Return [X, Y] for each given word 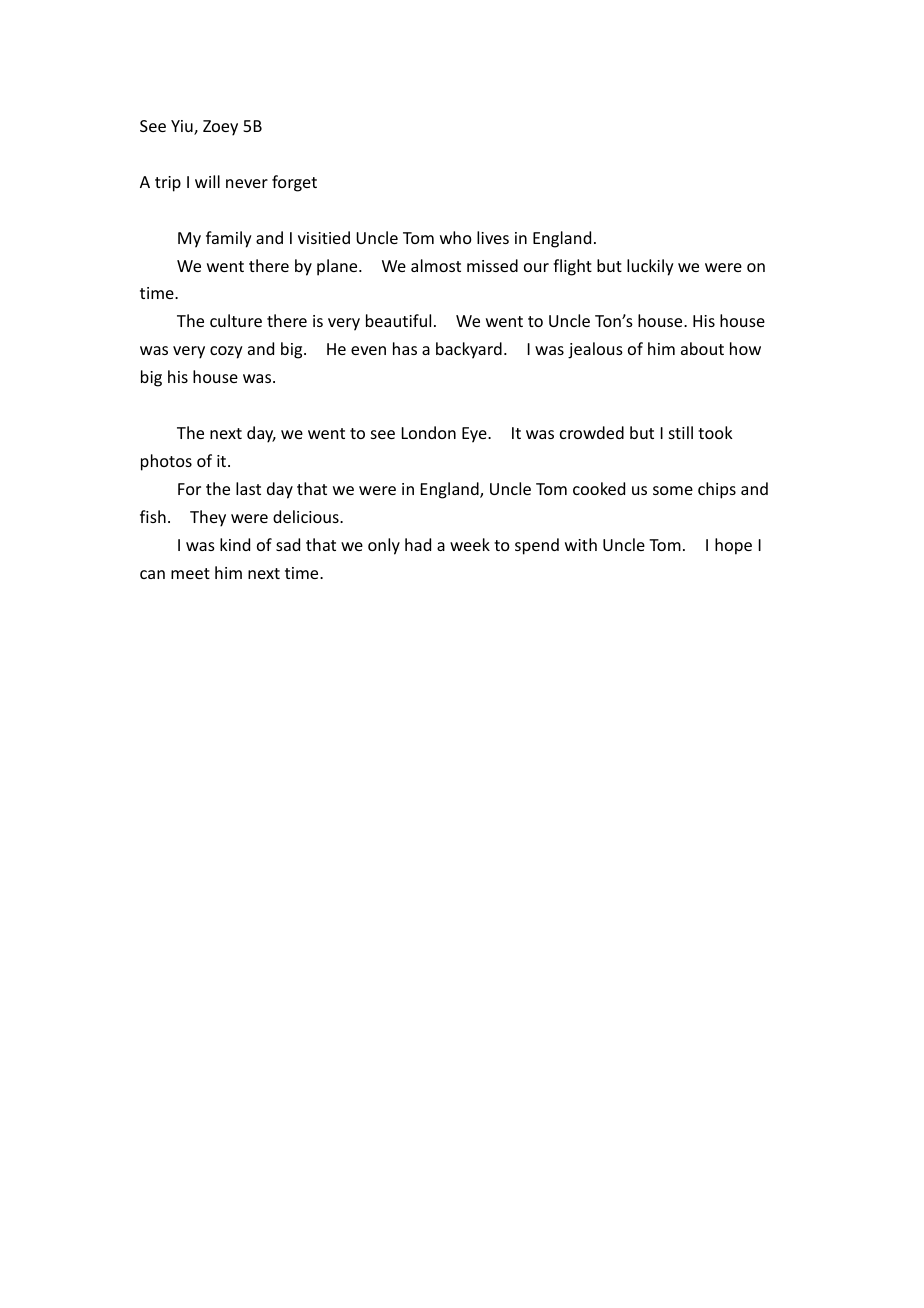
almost [436, 265]
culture [236, 320]
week [470, 544]
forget [294, 183]
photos [166, 462]
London [429, 432]
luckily [650, 267]
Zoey [220, 128]
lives [493, 237]
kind [235, 544]
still [681, 432]
